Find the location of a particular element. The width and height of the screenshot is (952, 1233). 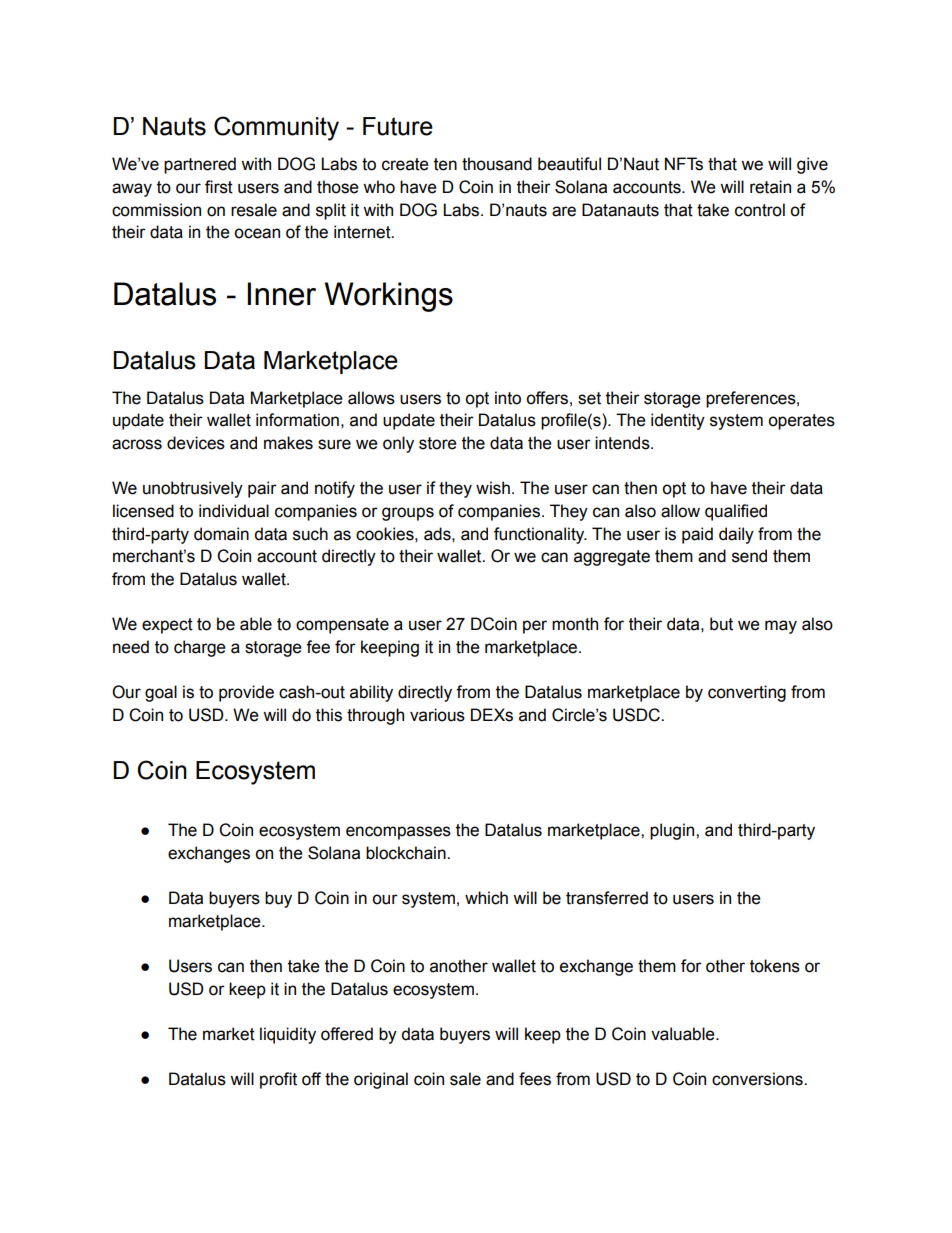

profit is located at coordinates (278, 1080).
